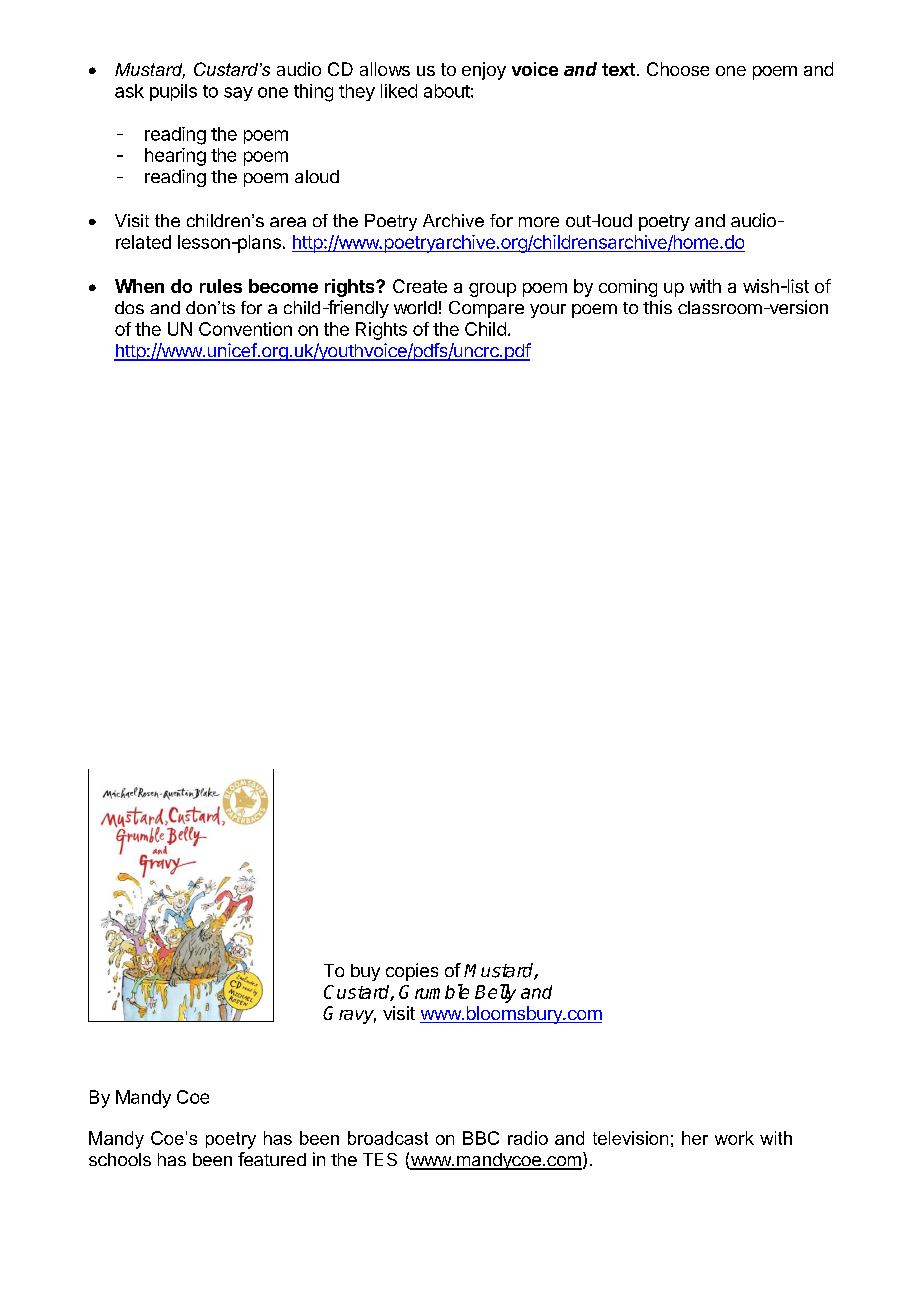 The height and width of the page is (1308, 924). What do you see at coordinates (495, 993) in the page?
I see `Belly` at bounding box center [495, 993].
